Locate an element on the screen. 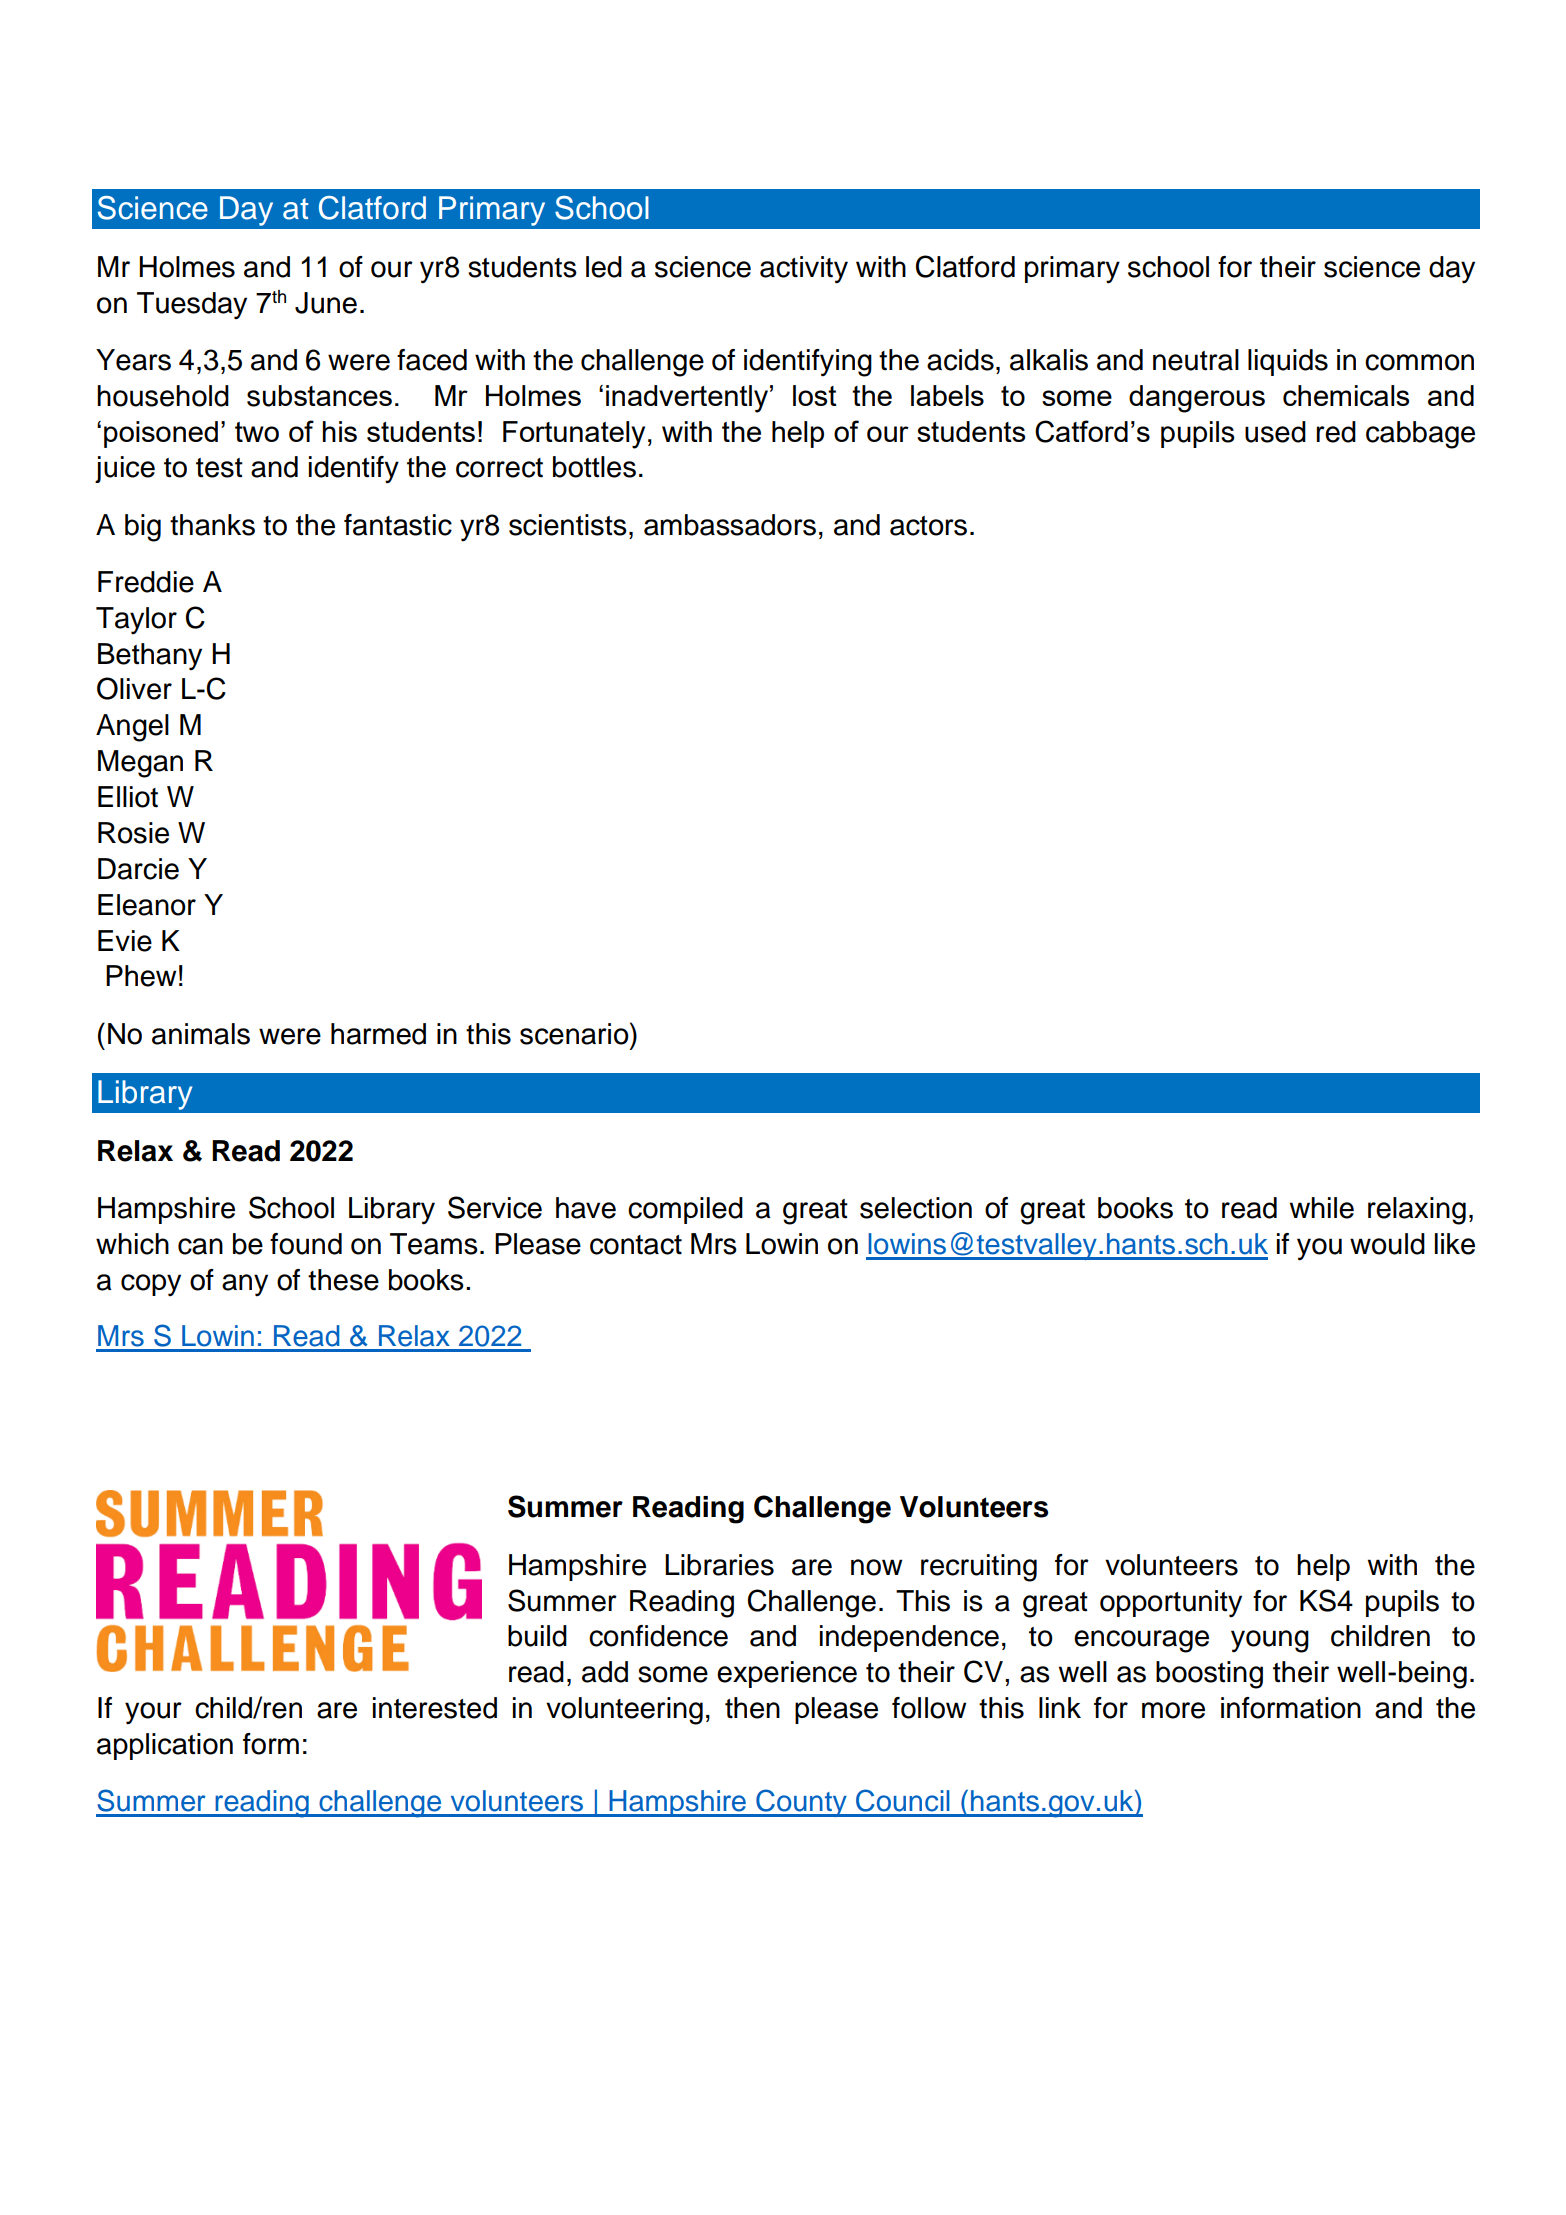 The image size is (1566, 2215). animals is located at coordinates (201, 1034).
